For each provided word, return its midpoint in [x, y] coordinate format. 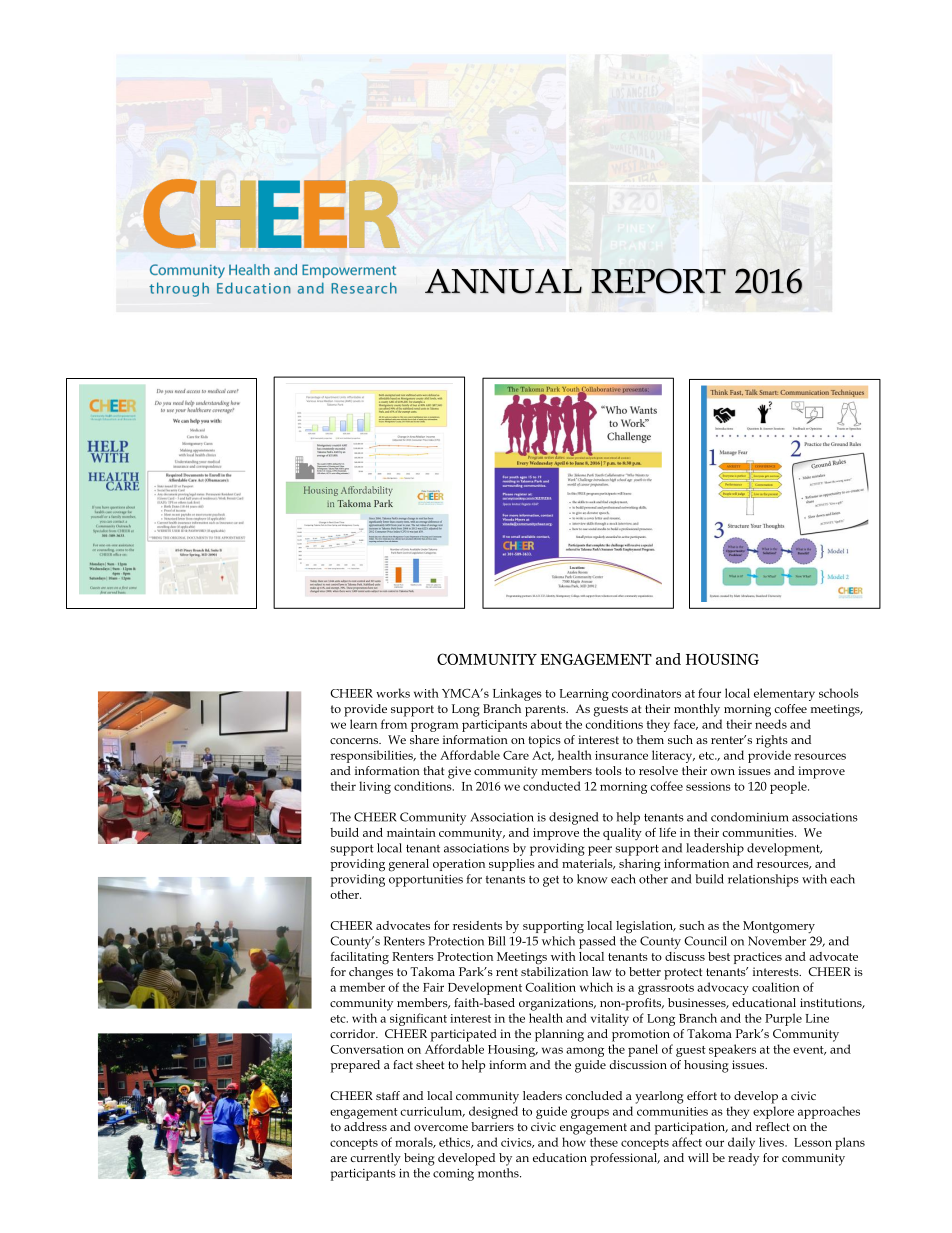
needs [771, 724]
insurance [621, 755]
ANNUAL [503, 281]
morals [415, 1142]
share [424, 739]
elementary [784, 694]
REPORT [658, 281]
